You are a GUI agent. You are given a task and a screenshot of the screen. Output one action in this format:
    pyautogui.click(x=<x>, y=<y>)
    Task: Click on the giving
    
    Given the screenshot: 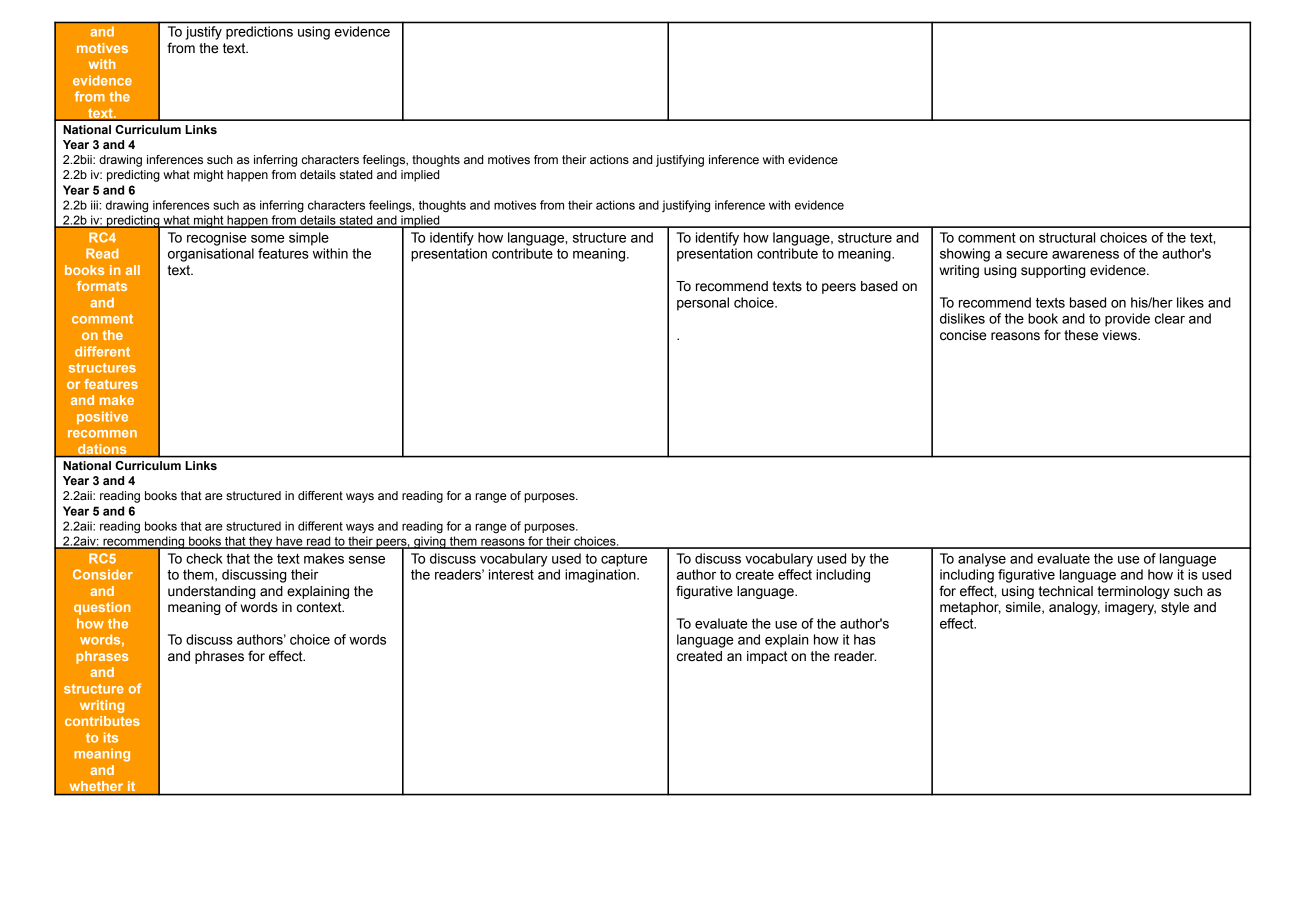 What is the action you would take?
    pyautogui.click(x=430, y=542)
